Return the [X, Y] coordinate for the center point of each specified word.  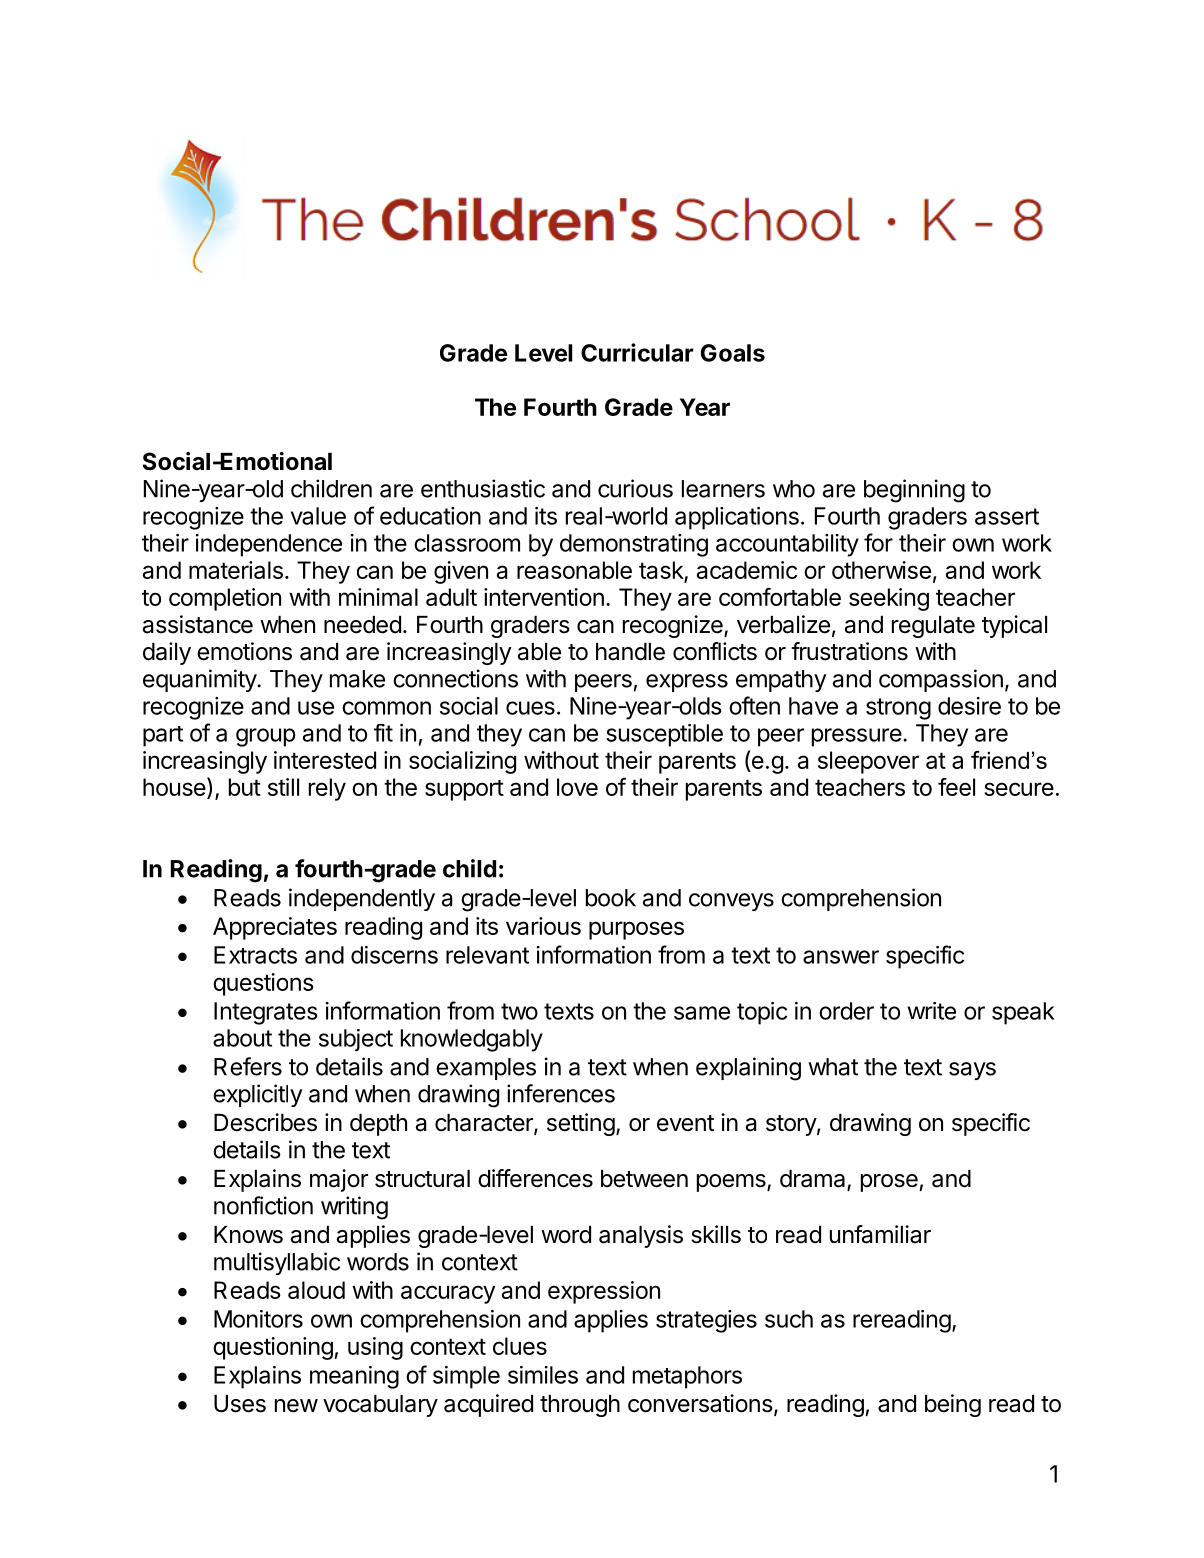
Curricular [637, 352]
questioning [273, 1348]
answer [841, 957]
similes [543, 1375]
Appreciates [275, 928]
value [318, 516]
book [611, 898]
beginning [914, 491]
